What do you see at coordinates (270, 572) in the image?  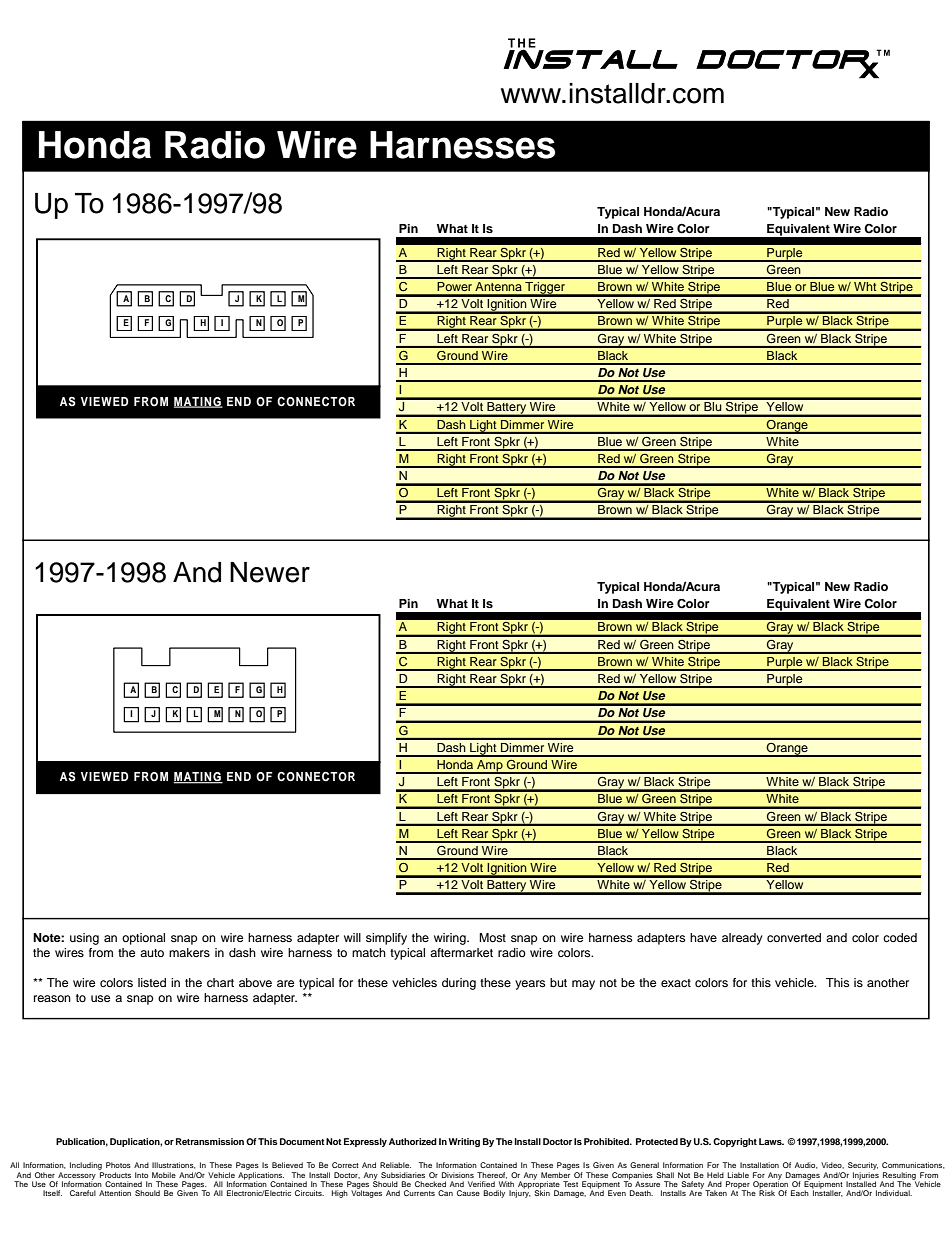 I see `Newer` at bounding box center [270, 572].
